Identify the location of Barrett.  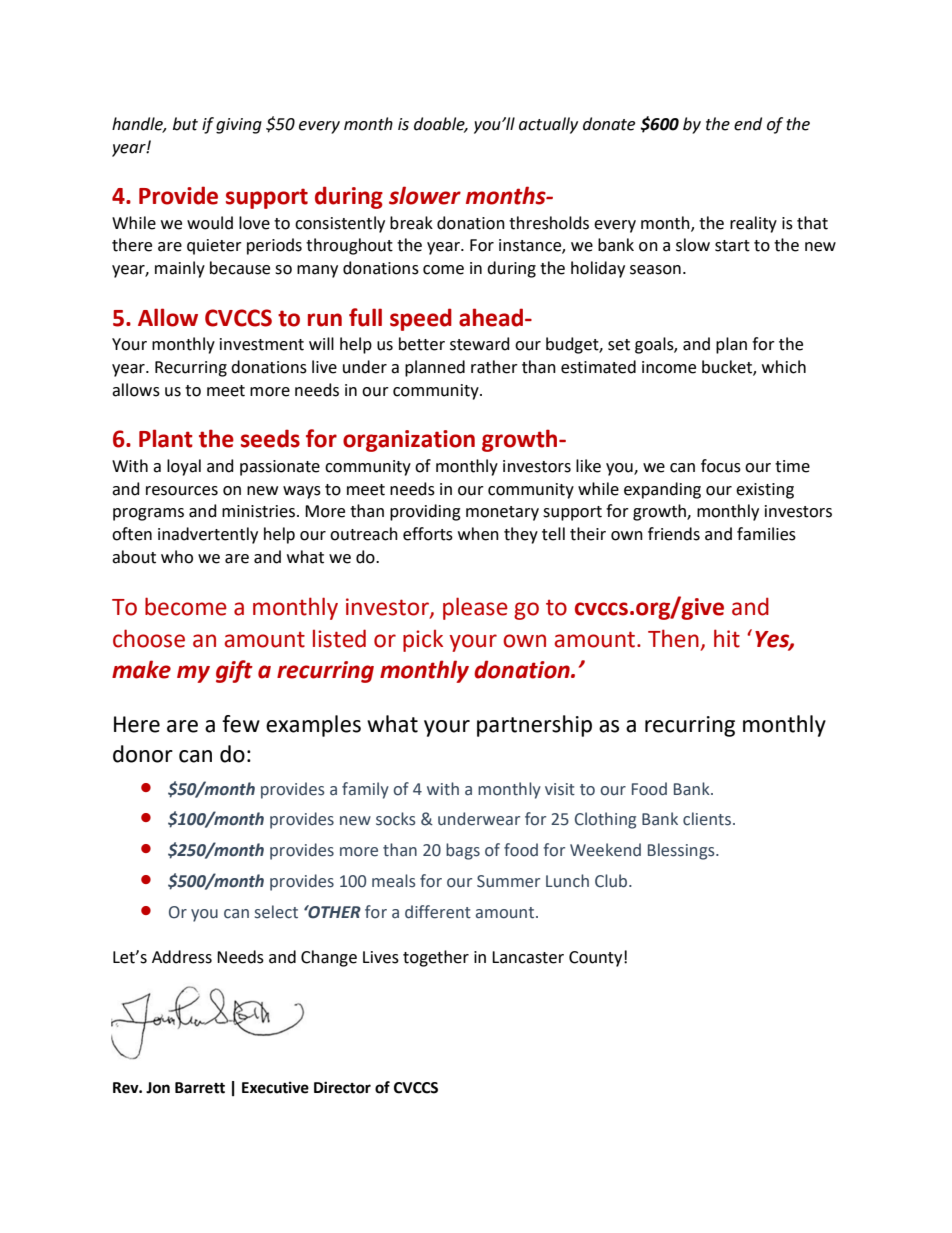
(200, 1088).
